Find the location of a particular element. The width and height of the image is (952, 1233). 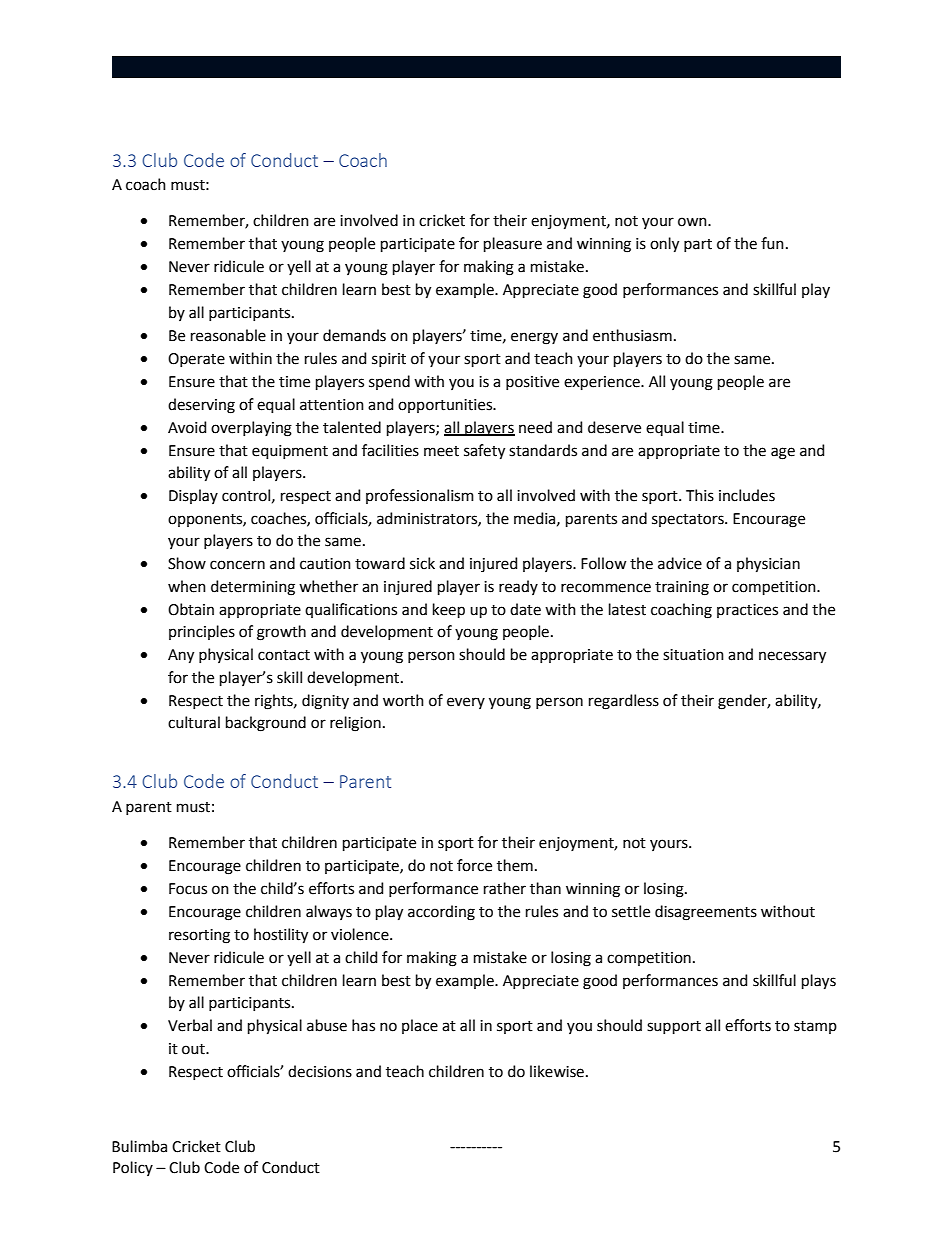

Policy is located at coordinates (133, 1168).
